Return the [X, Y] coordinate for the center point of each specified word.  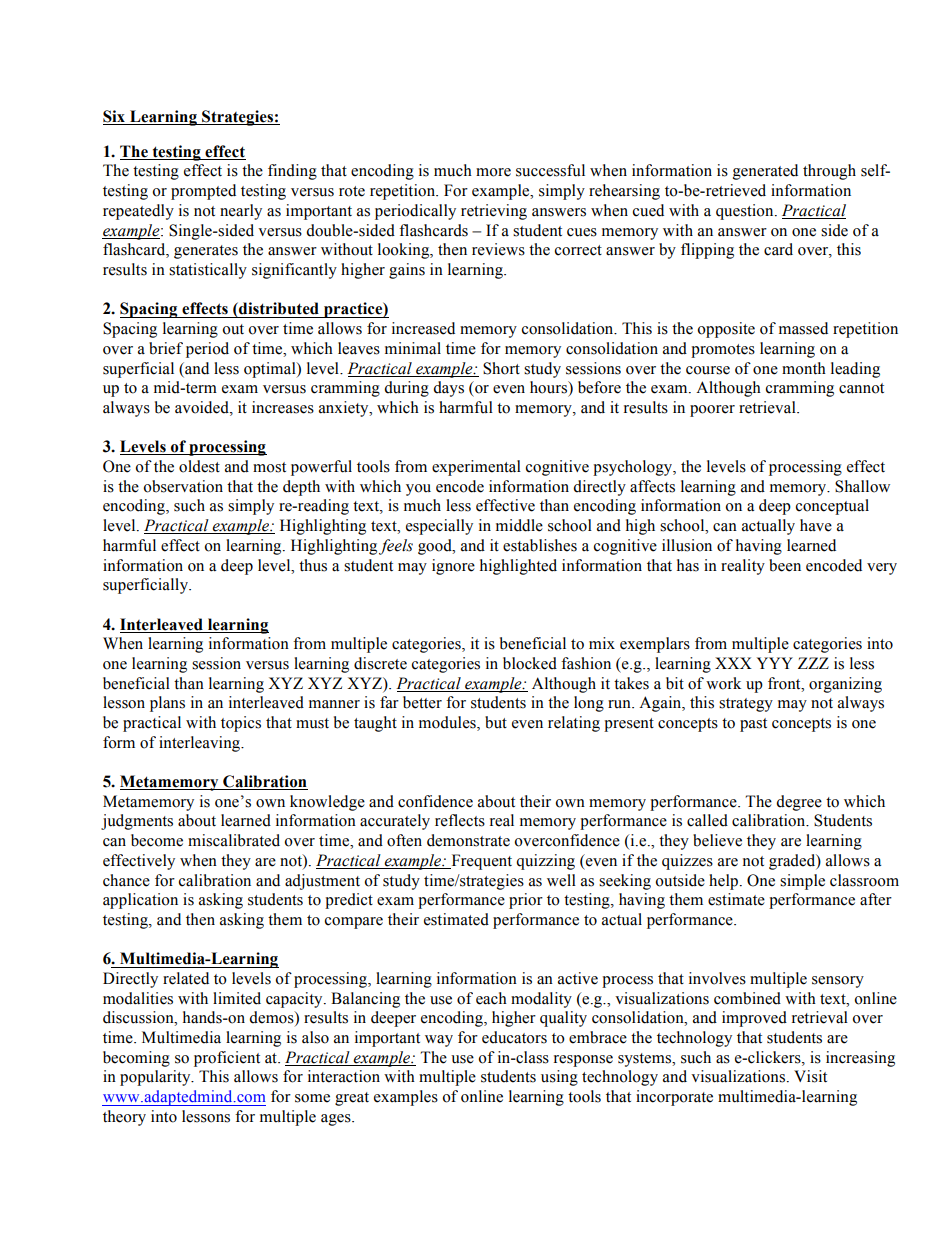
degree [799, 803]
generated [765, 172]
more [493, 172]
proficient [227, 1059]
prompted [203, 192]
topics [241, 724]
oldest [199, 466]
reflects [460, 820]
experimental [476, 468]
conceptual [832, 507]
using [559, 1078]
